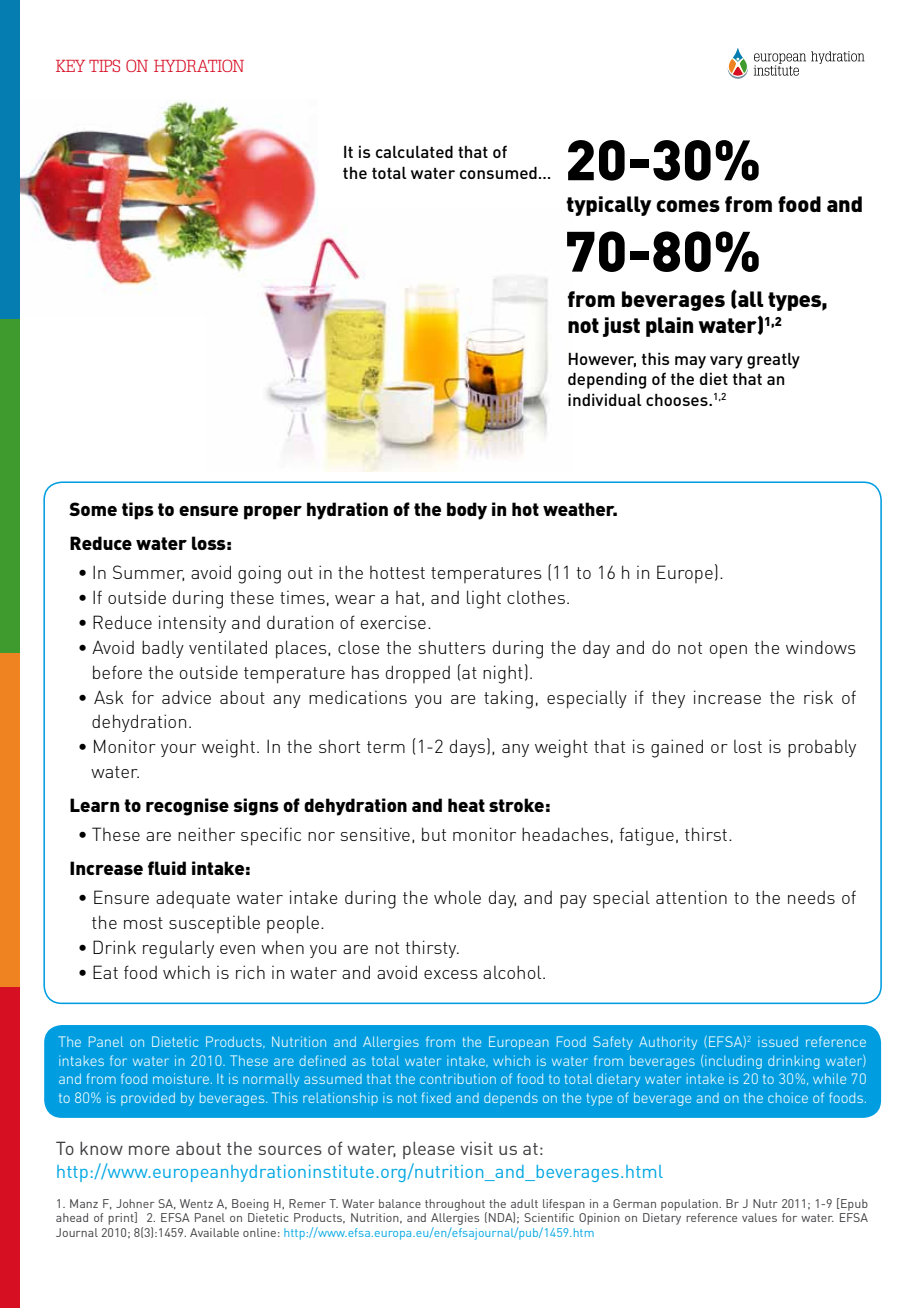 The height and width of the image is (1308, 924). What do you see at coordinates (187, 807) in the image?
I see `recognise` at bounding box center [187, 807].
